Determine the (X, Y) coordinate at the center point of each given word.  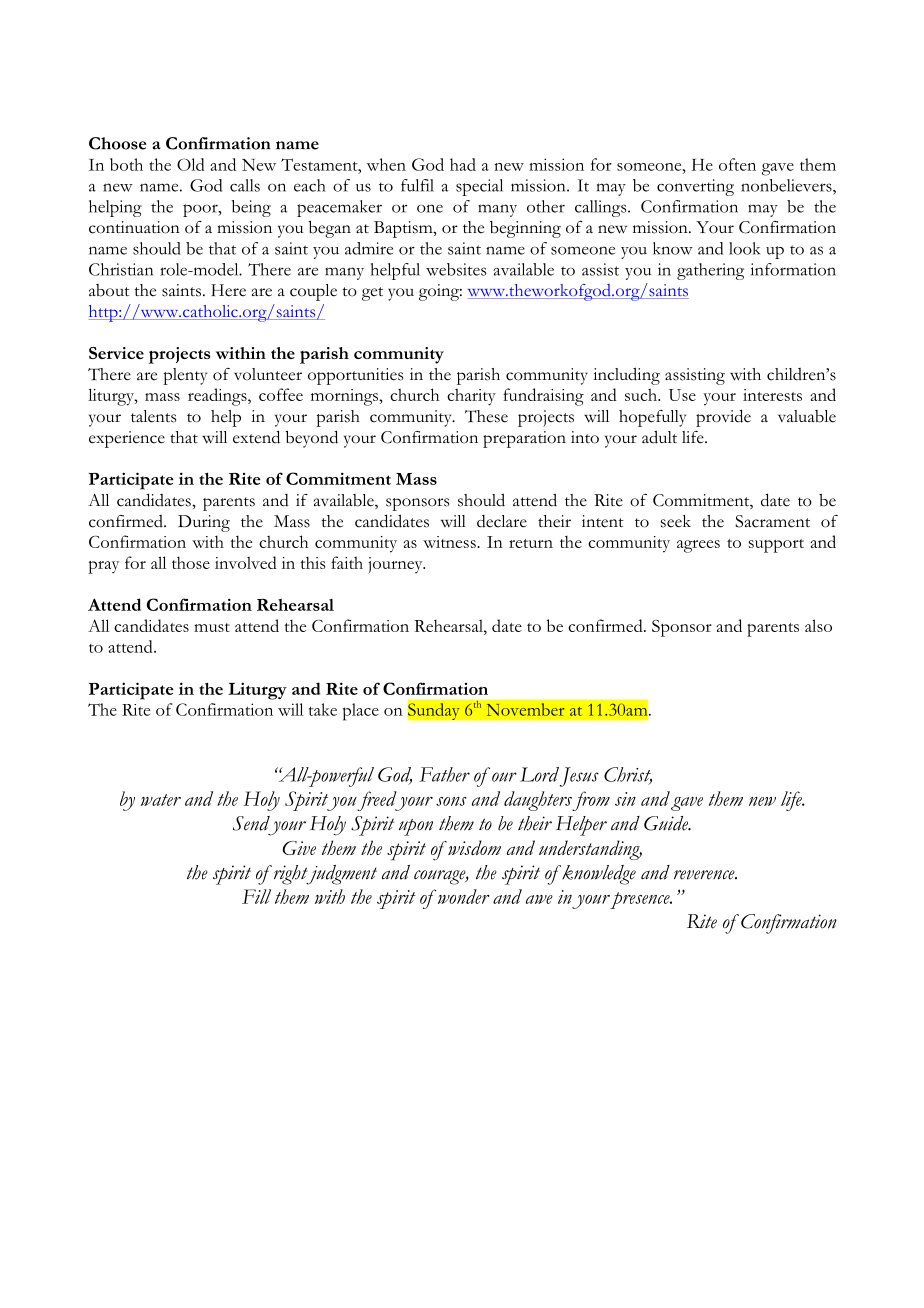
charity (471, 397)
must (212, 627)
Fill (256, 896)
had (463, 164)
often (737, 164)
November (525, 709)
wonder (462, 896)
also (818, 625)
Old (191, 164)
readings (218, 397)
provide (723, 418)
